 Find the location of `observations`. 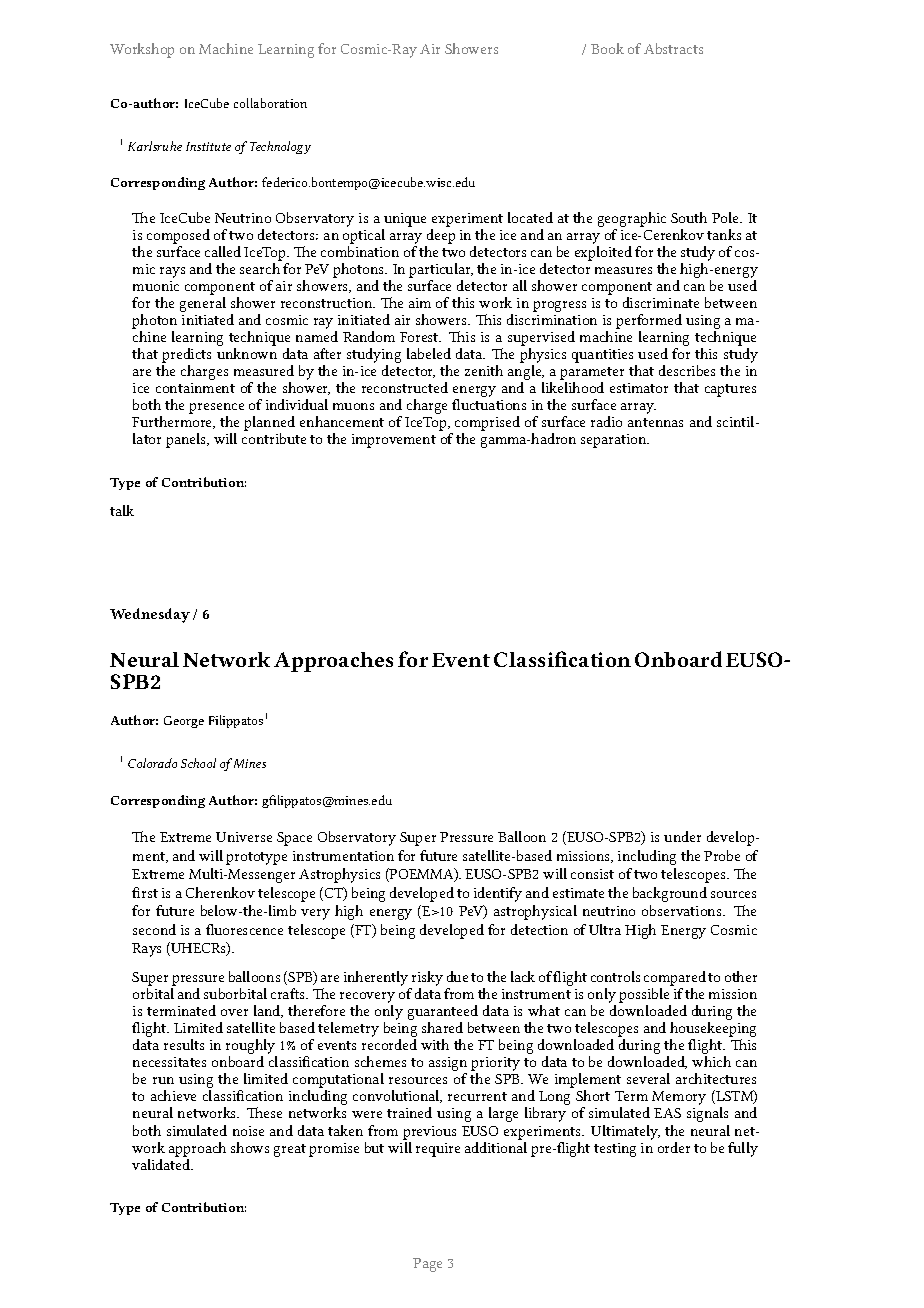

observations is located at coordinates (683, 910).
